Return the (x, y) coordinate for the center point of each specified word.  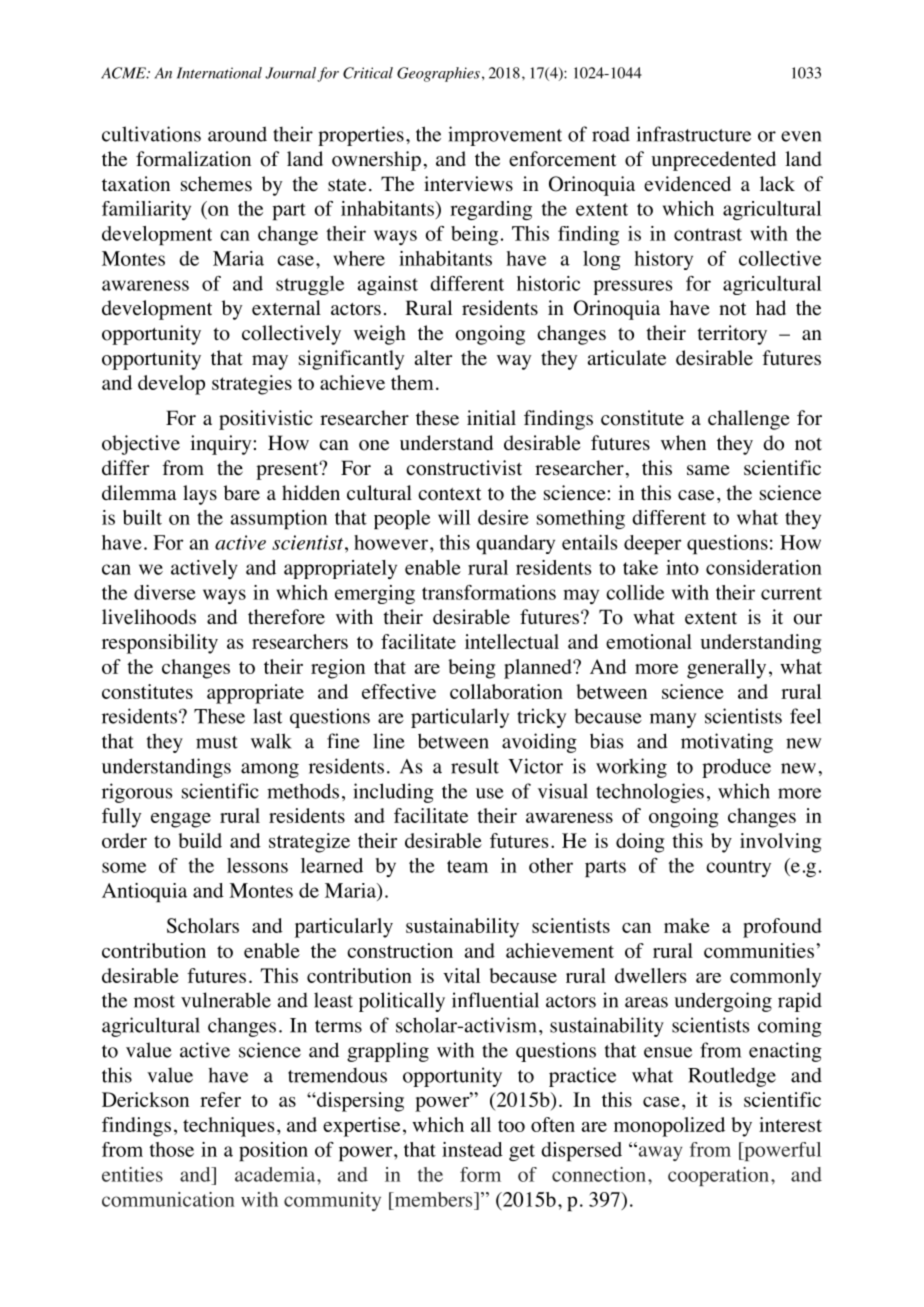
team (467, 866)
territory (732, 335)
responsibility (160, 644)
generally (726, 669)
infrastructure (694, 134)
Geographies (438, 74)
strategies (252, 385)
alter (433, 358)
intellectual (512, 641)
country (738, 868)
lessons (257, 865)
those (171, 1149)
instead (472, 1149)
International (219, 73)
